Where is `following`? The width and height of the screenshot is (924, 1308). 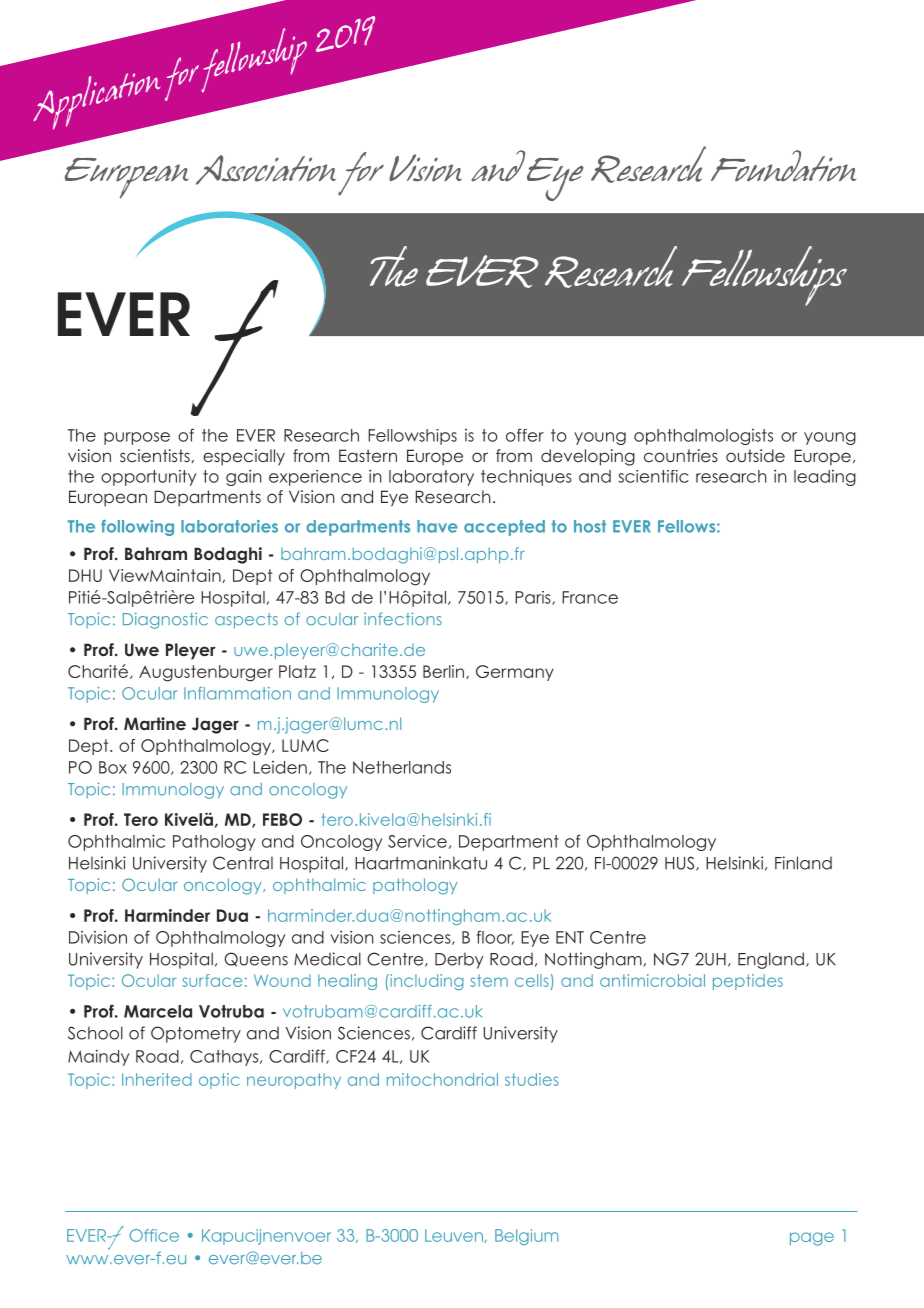
following is located at coordinates (137, 528).
